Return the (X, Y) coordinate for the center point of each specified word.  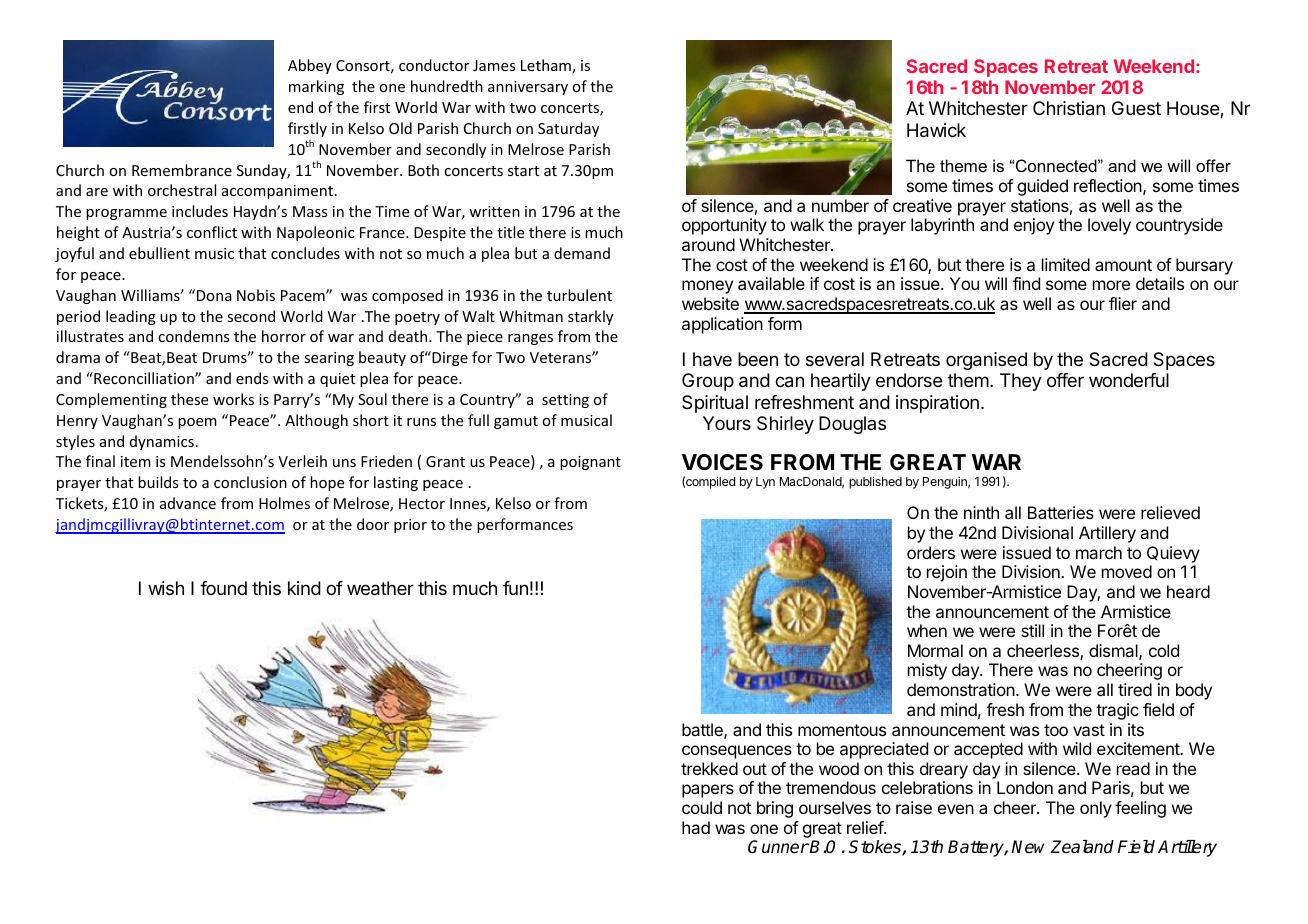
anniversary (528, 88)
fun (515, 588)
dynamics (162, 442)
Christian (1069, 108)
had (696, 827)
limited (1066, 264)
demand (582, 253)
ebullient (159, 253)
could (702, 807)
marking (316, 87)
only (1096, 809)
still (1032, 630)
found (223, 588)
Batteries (1061, 512)
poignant (590, 463)
